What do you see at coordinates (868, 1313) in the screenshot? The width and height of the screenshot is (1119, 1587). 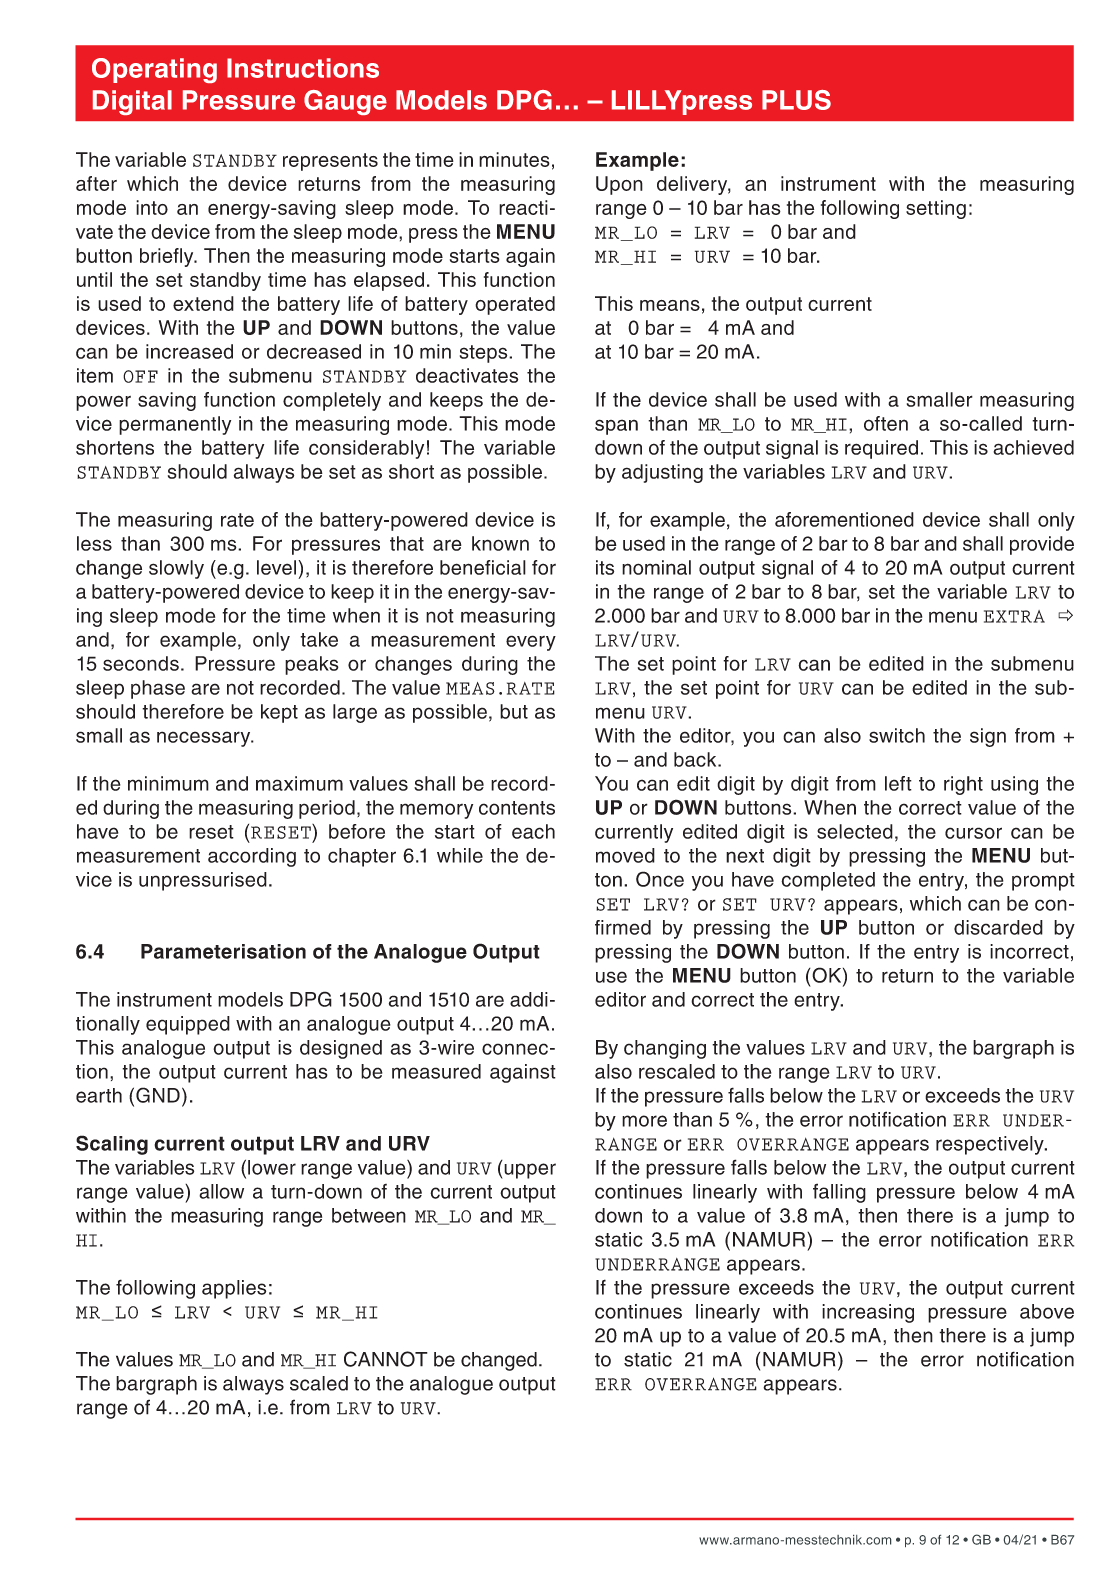 I see `increasing` at bounding box center [868, 1313].
